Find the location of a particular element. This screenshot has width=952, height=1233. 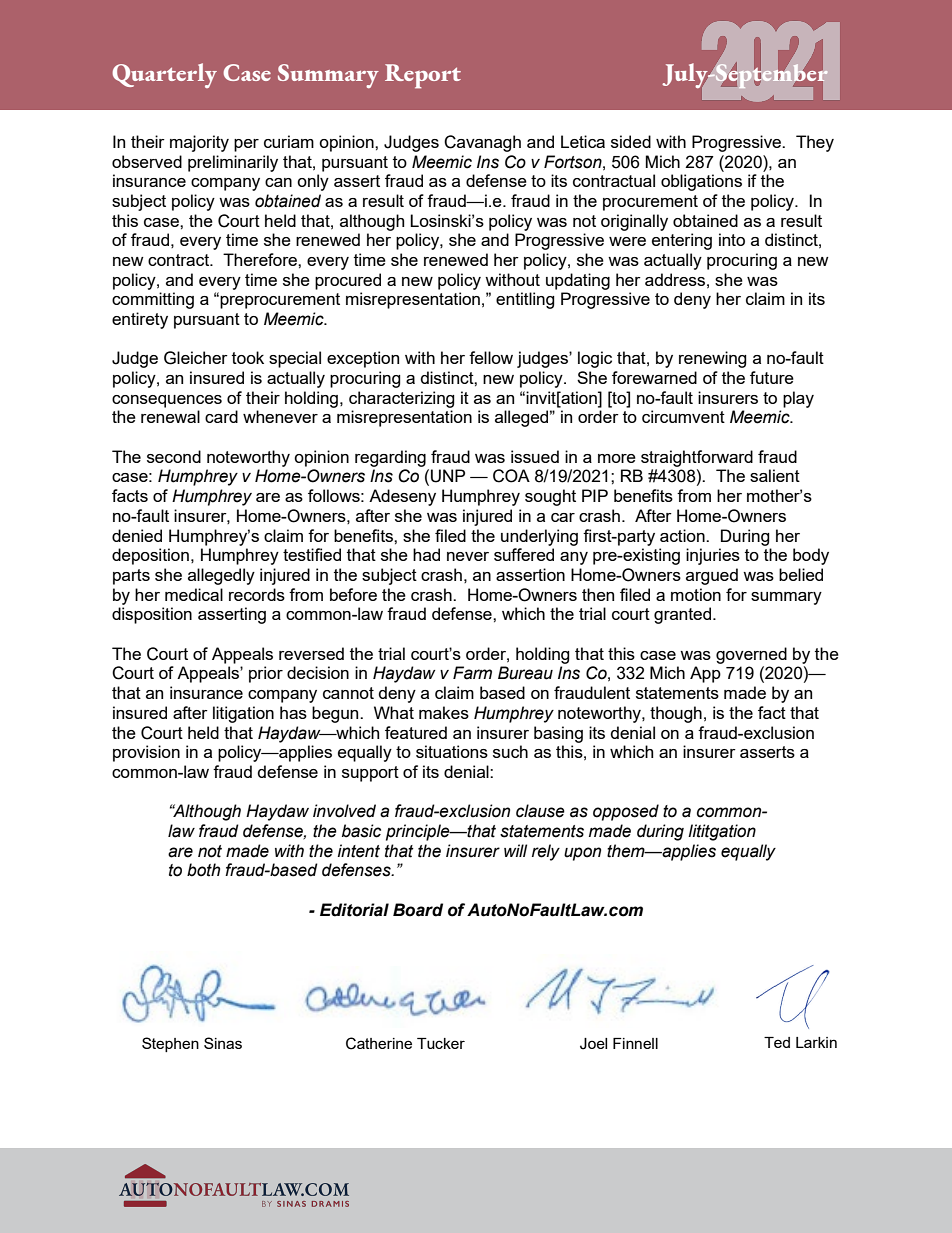

governed is located at coordinates (751, 655).
